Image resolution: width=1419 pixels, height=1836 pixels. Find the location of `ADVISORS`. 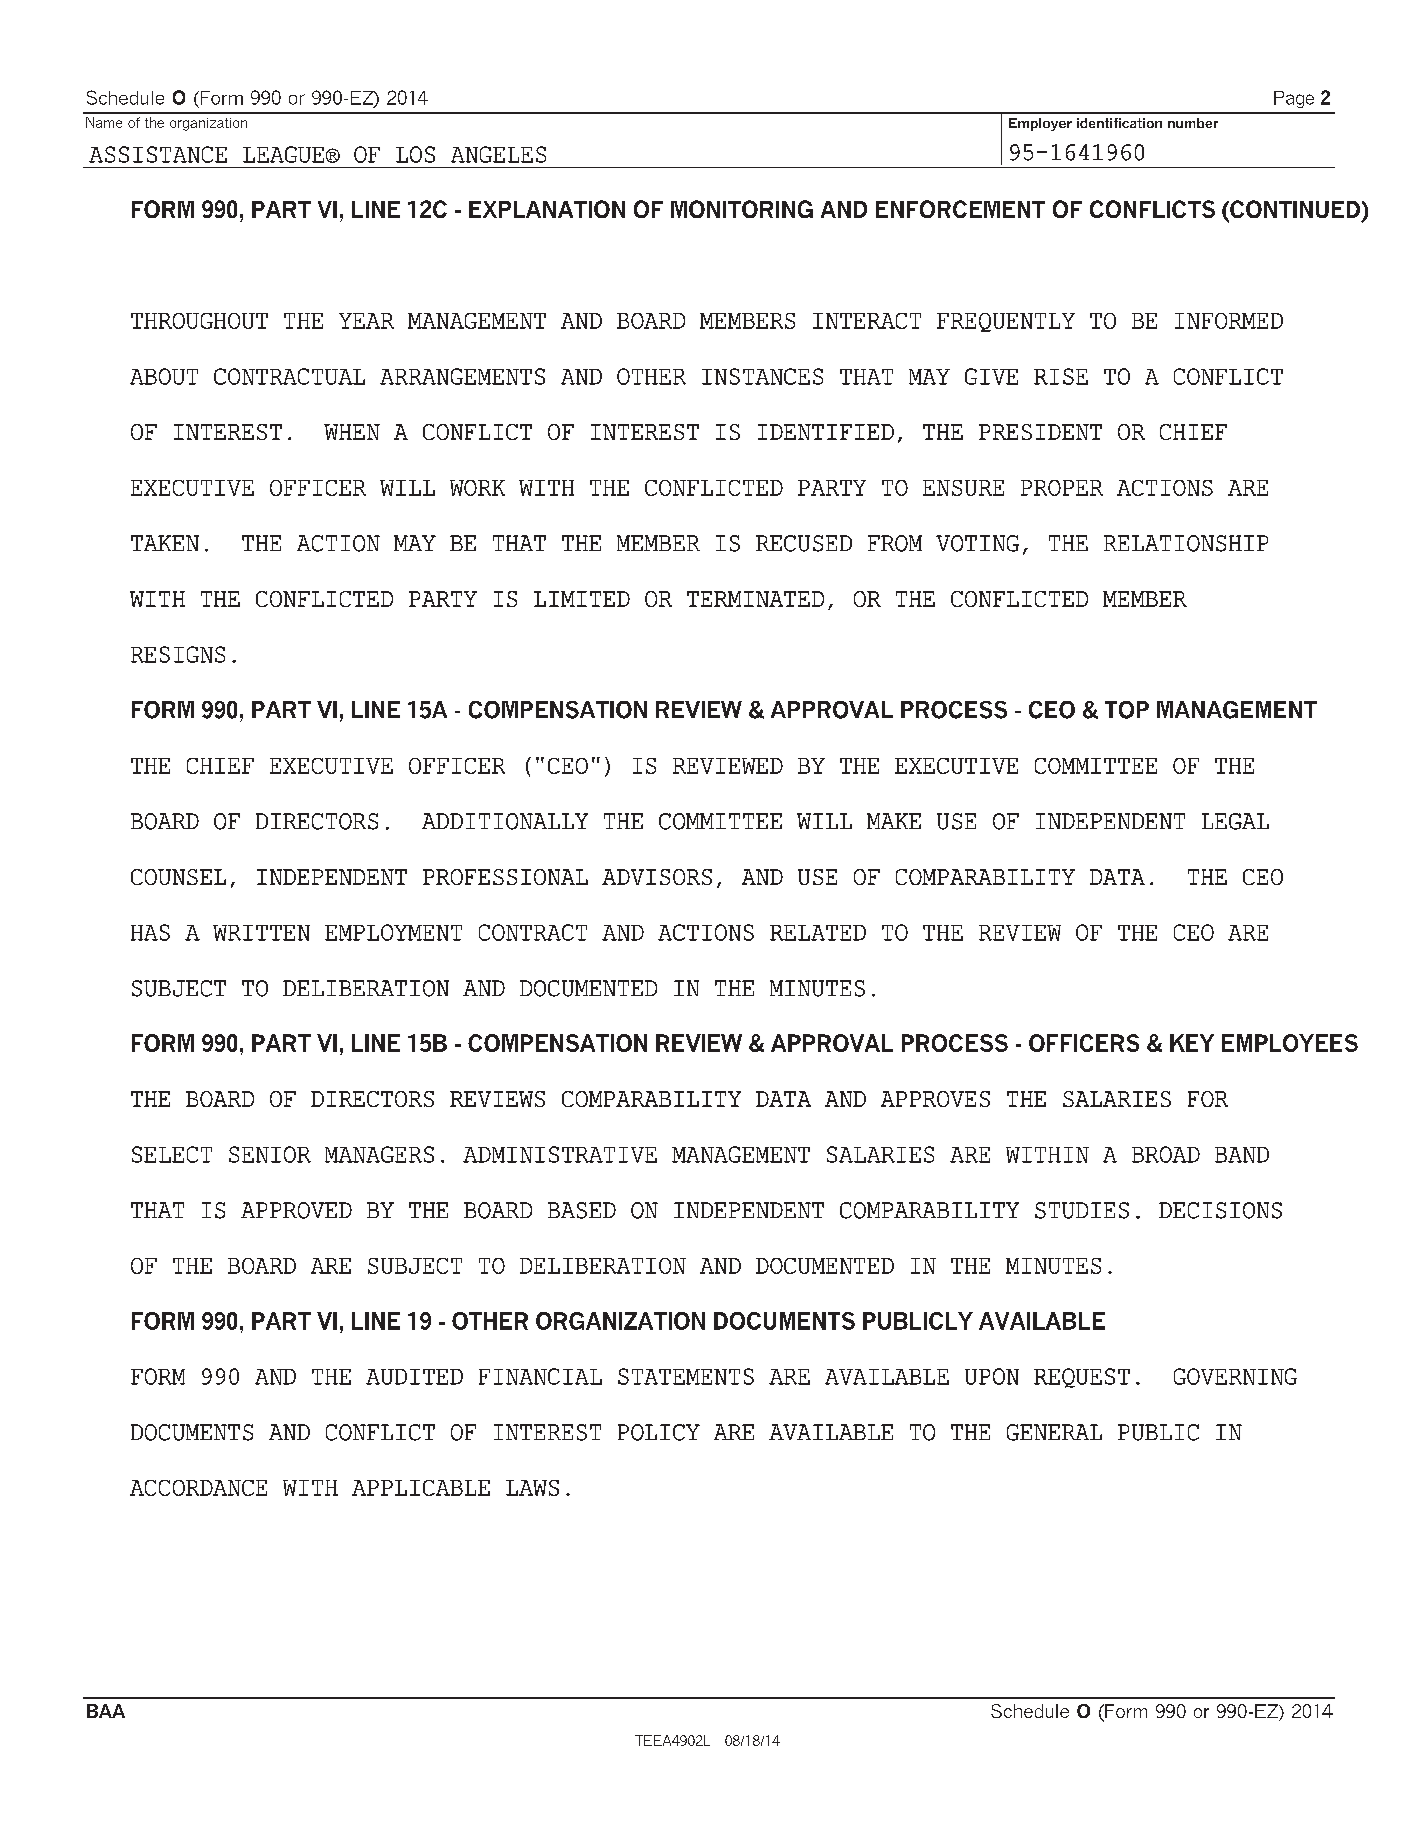

ADVISORS is located at coordinates (657, 877).
